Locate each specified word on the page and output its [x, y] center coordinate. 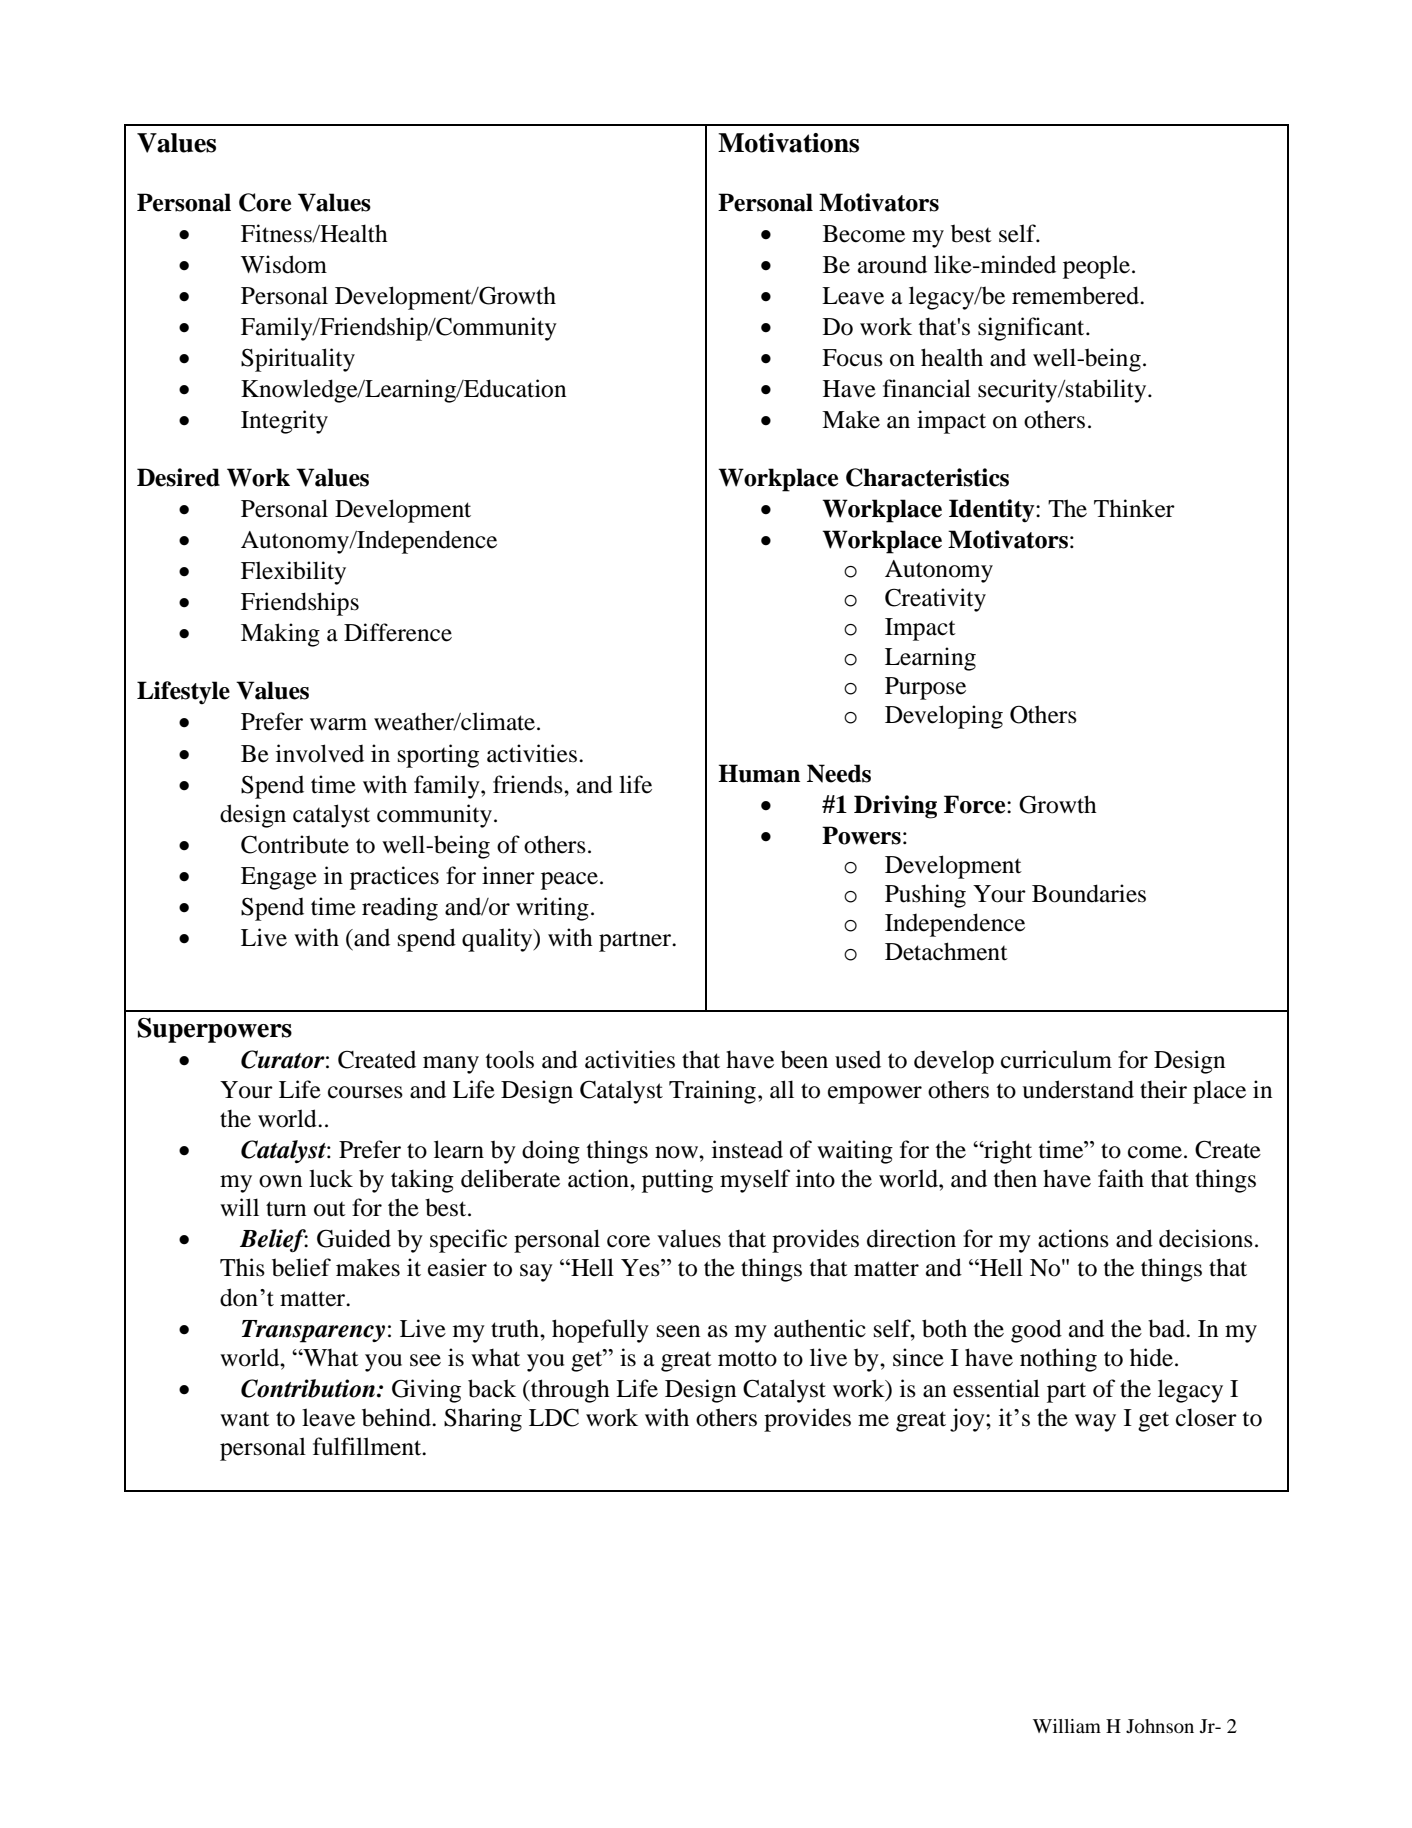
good [1036, 1331]
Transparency [313, 1331]
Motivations [788, 143]
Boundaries [1089, 893]
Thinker [1134, 508]
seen [678, 1331]
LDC [554, 1417]
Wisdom [284, 264]
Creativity [935, 600]
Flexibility [293, 573]
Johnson [1160, 1726]
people [1096, 267]
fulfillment [368, 1446]
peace [571, 881]
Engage [279, 878]
